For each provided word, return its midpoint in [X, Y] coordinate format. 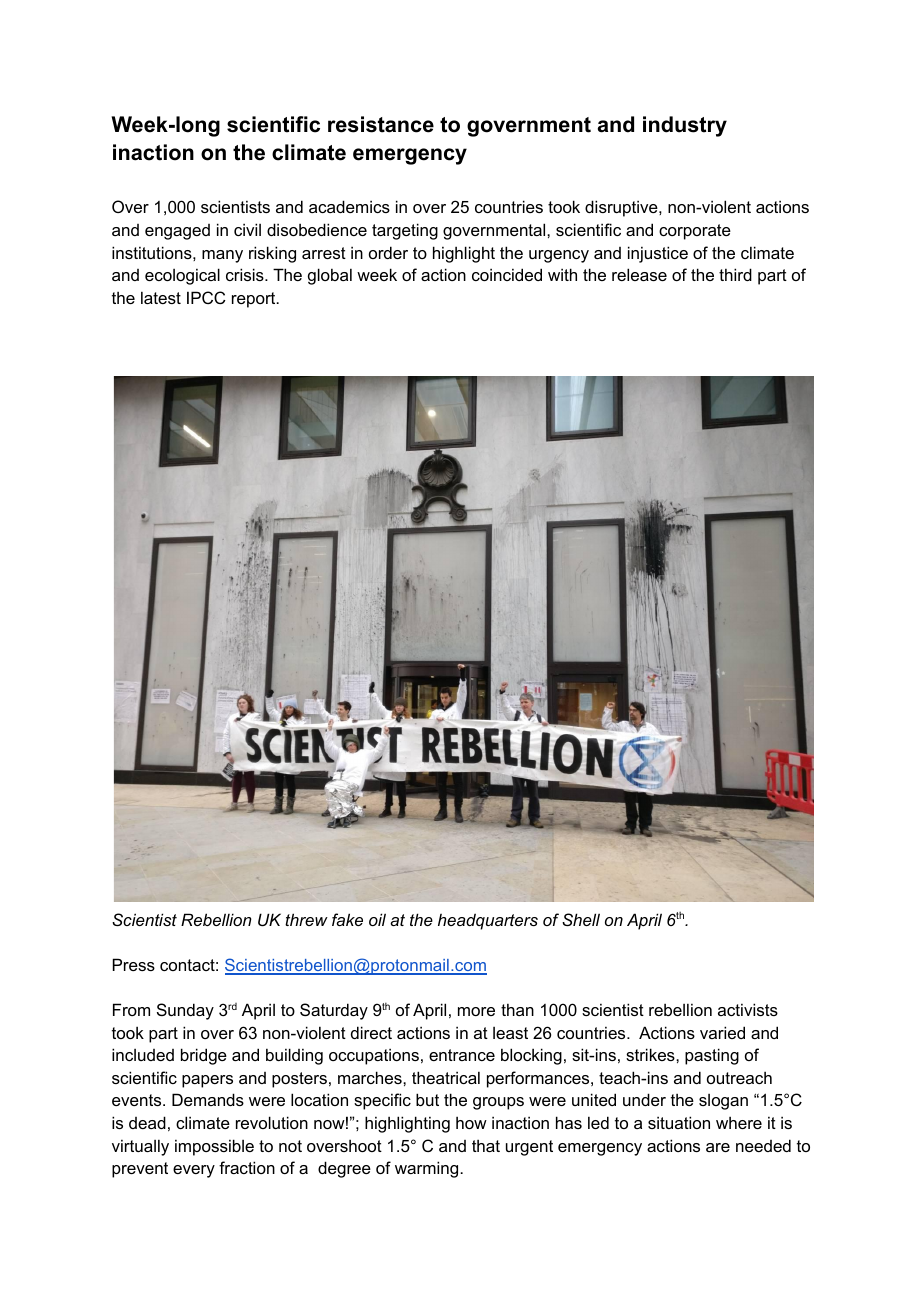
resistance [381, 124]
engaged [177, 232]
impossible [214, 1147]
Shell [581, 919]
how [471, 1122]
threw [306, 919]
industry [685, 126]
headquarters [488, 921]
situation [679, 1122]
